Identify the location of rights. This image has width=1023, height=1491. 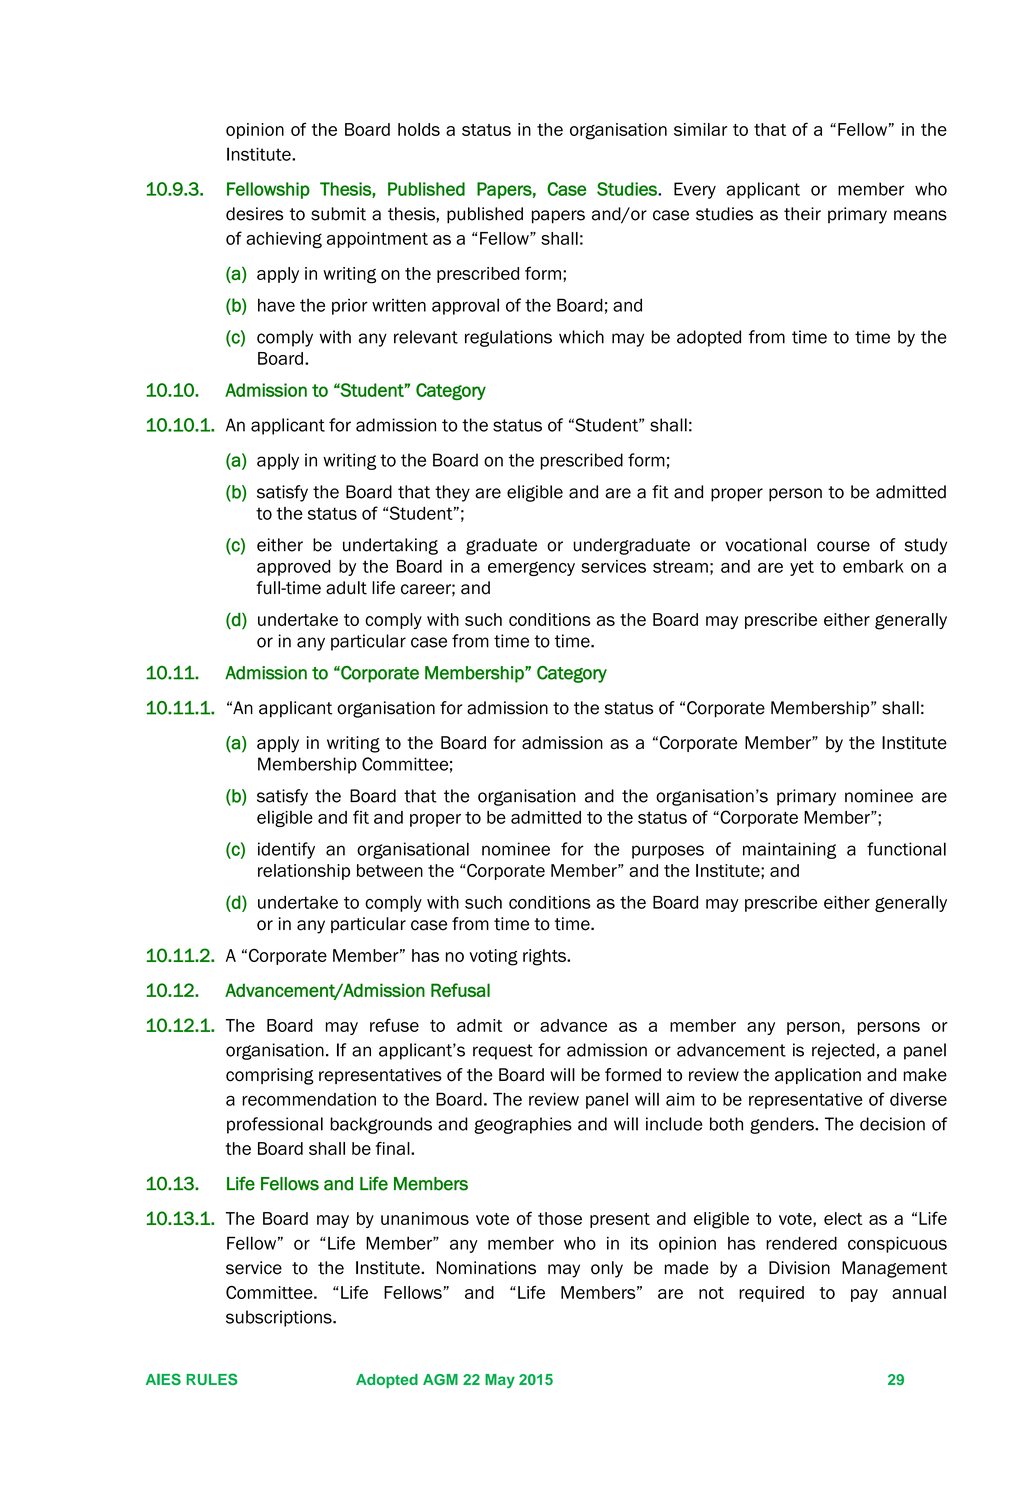
(545, 957).
